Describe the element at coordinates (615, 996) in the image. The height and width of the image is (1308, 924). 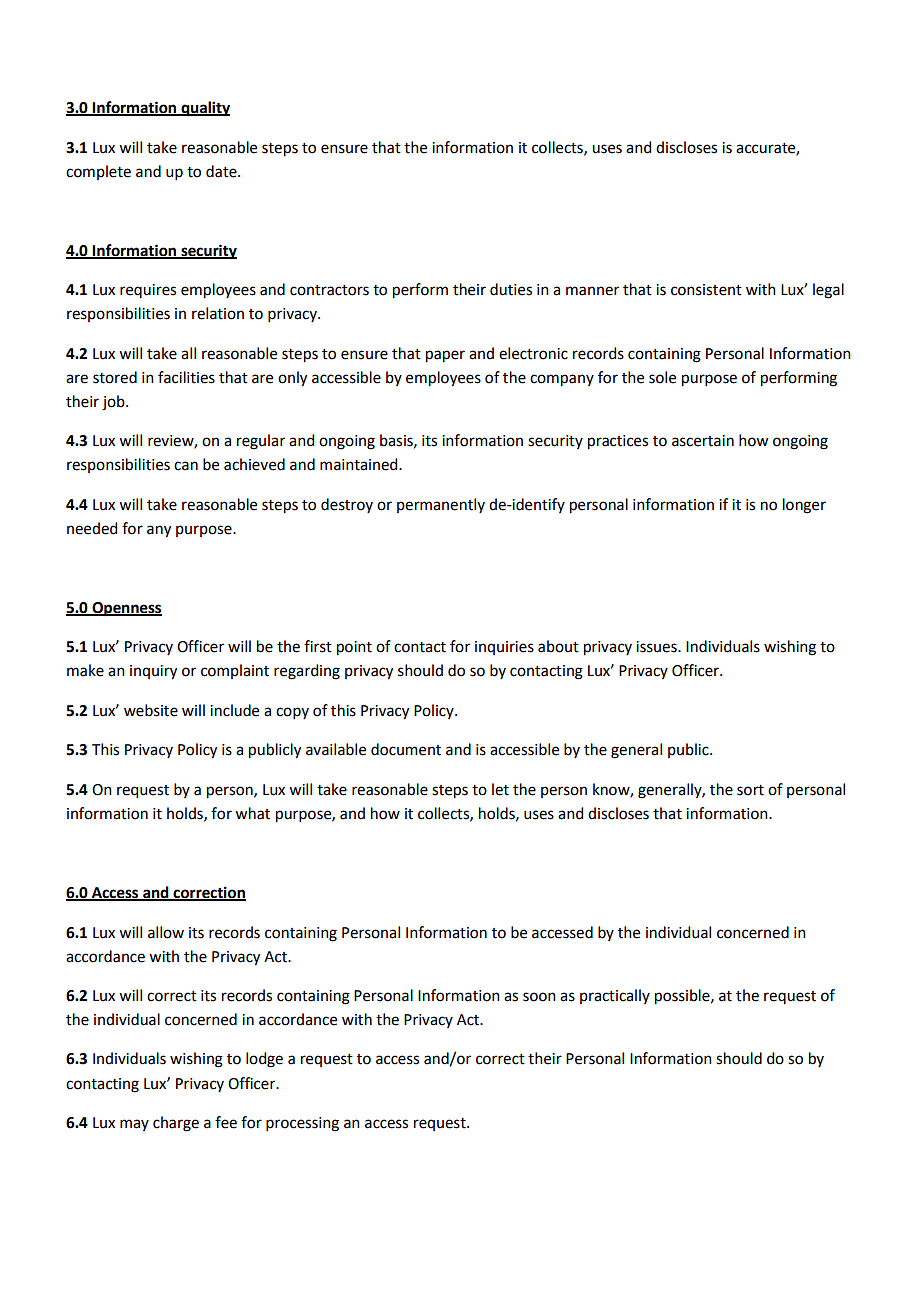
I see `practically` at that location.
